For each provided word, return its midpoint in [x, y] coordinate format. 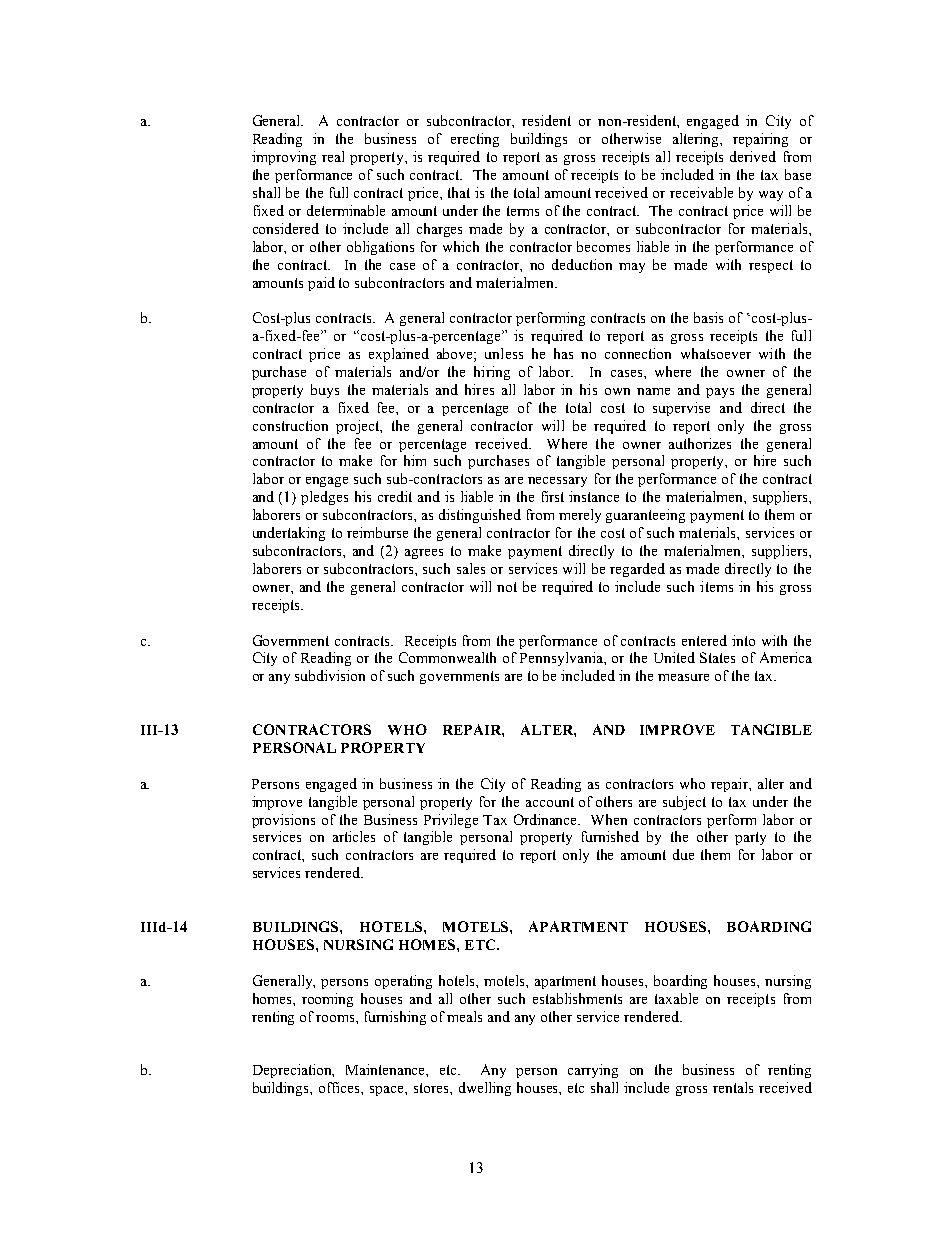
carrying [593, 1071]
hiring [492, 373]
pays [720, 393]
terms [523, 211]
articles [354, 836]
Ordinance [547, 819]
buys [325, 391]
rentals [733, 1087]
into [743, 640]
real [333, 156]
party [750, 838]
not [507, 587]
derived [753, 156]
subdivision [330, 675]
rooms [336, 1018]
